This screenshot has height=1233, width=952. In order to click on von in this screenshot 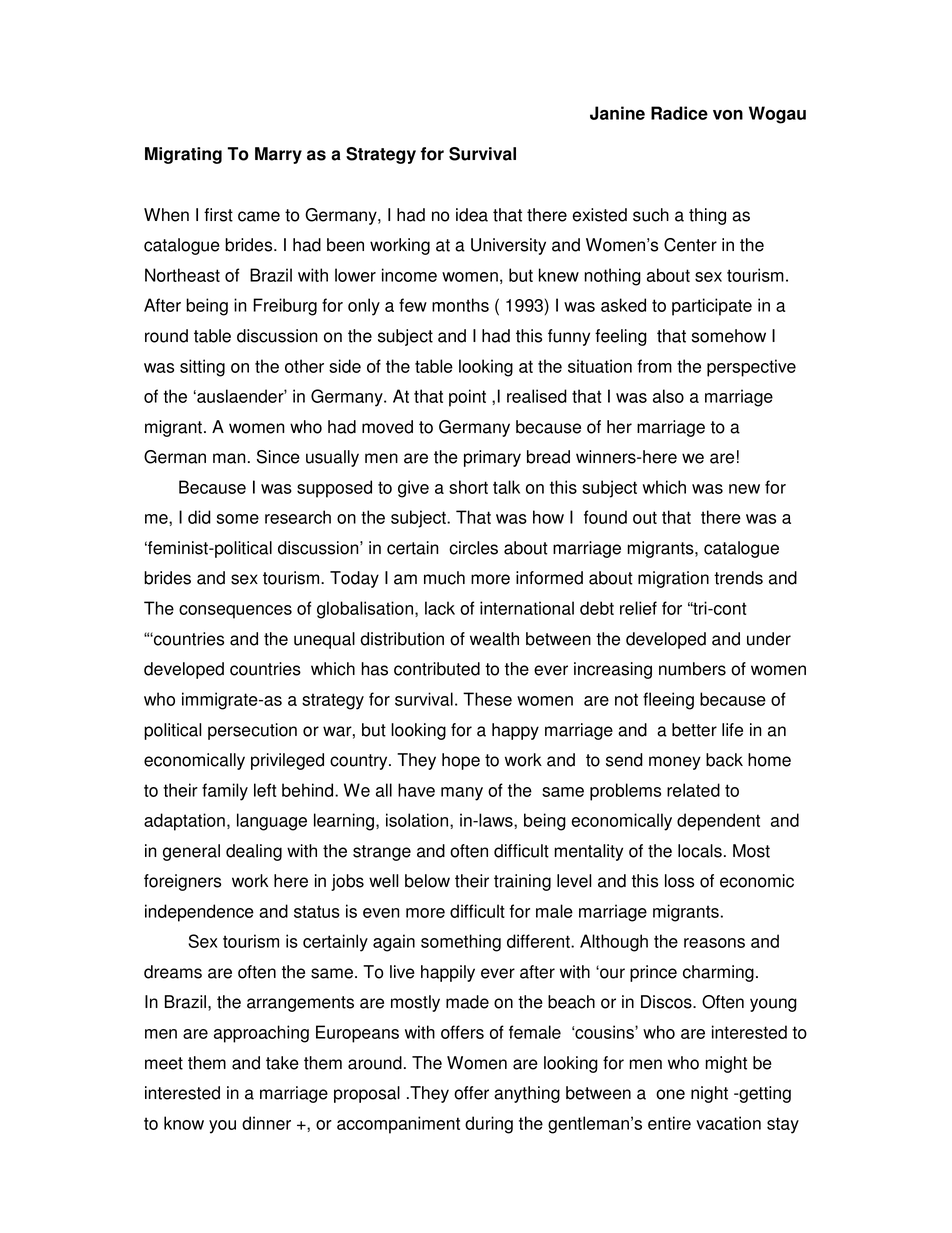, I will do `click(728, 115)`.
